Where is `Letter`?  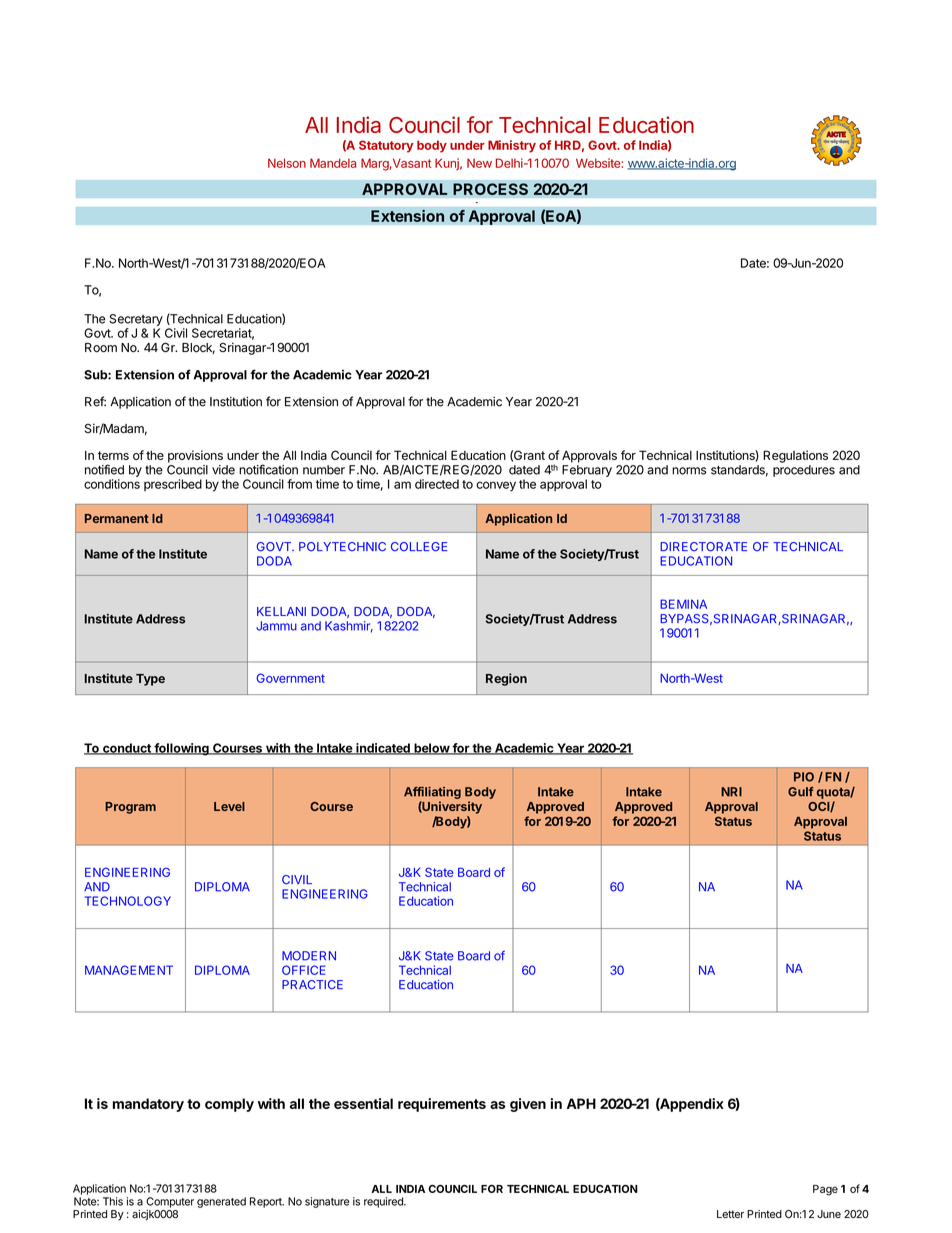 Letter is located at coordinates (730, 1214).
